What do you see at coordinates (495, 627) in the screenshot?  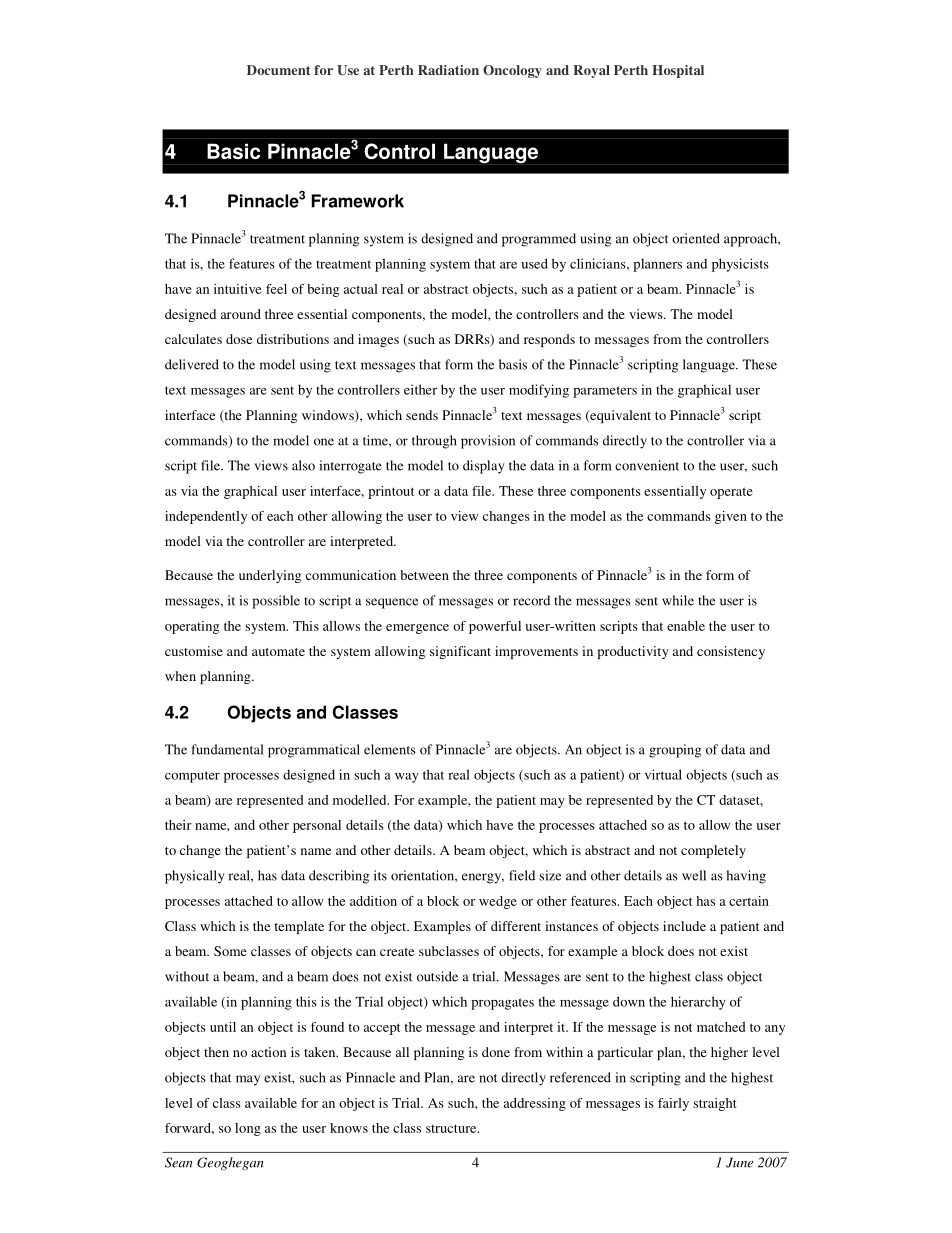 I see `powerful` at bounding box center [495, 627].
